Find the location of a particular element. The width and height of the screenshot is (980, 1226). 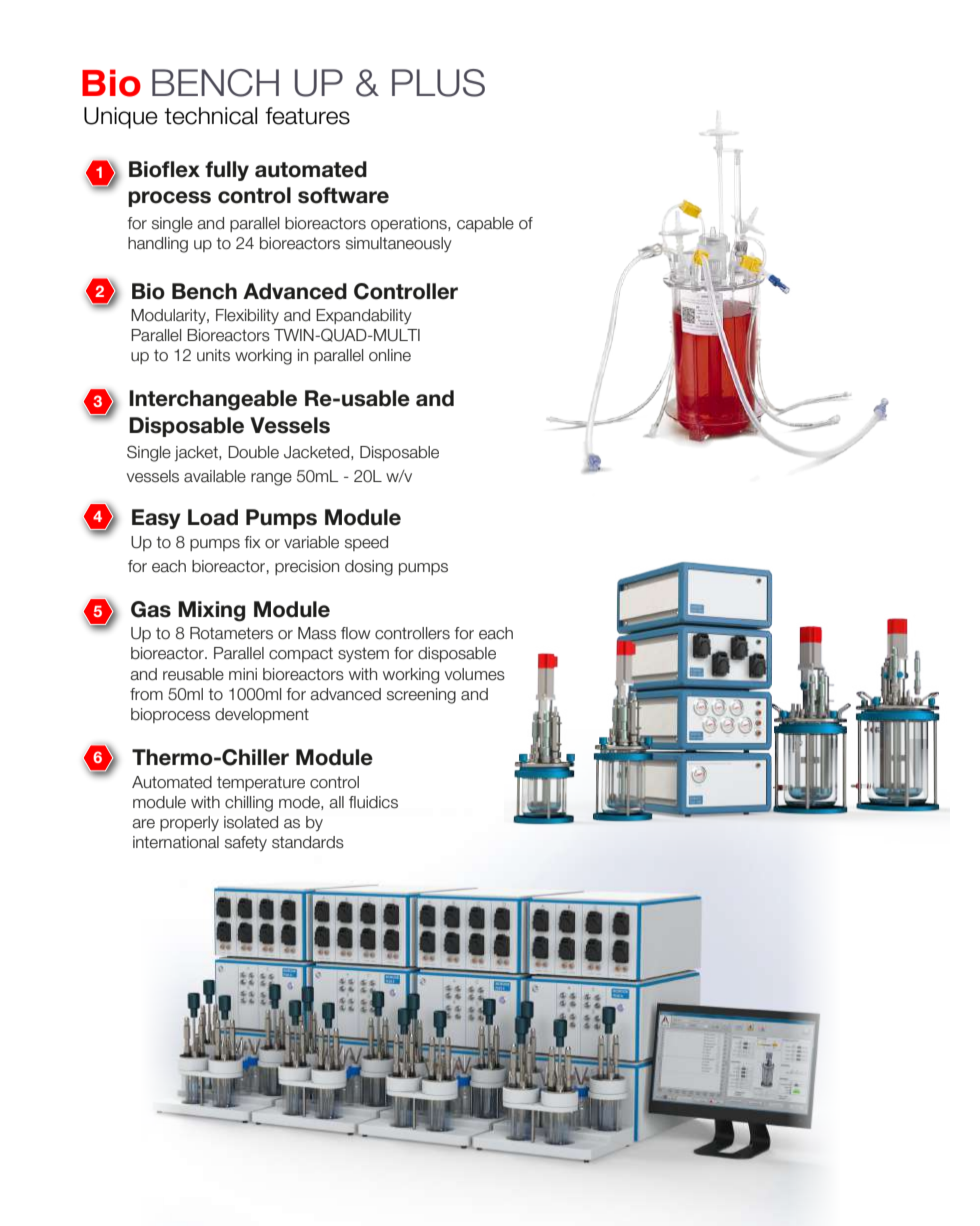

fix is located at coordinates (252, 542).
